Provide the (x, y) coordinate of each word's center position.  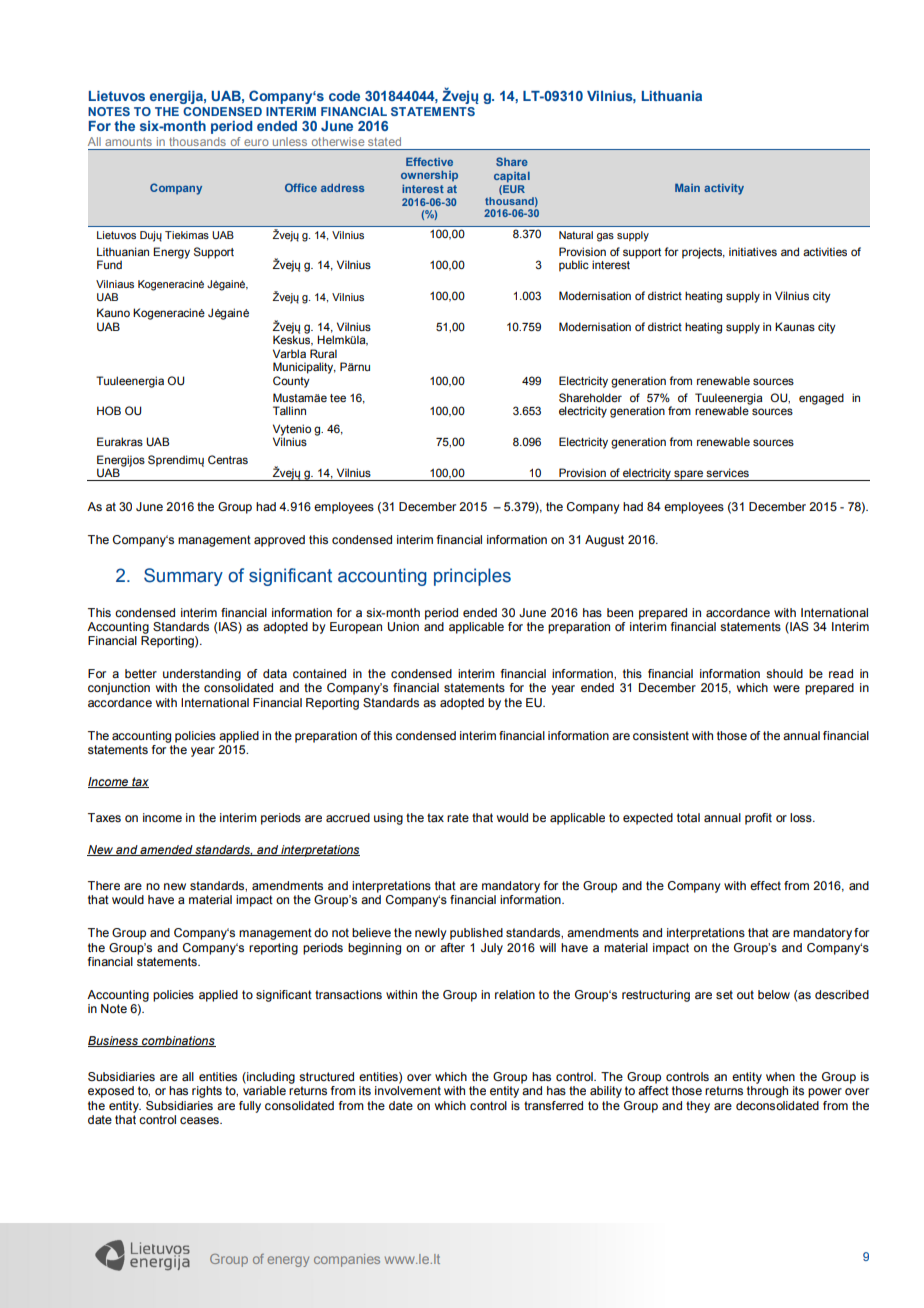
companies (347, 1260)
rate (458, 817)
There (104, 885)
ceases (200, 1120)
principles (472, 577)
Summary (183, 577)
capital (512, 177)
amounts (128, 142)
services (727, 472)
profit (758, 819)
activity (724, 189)
